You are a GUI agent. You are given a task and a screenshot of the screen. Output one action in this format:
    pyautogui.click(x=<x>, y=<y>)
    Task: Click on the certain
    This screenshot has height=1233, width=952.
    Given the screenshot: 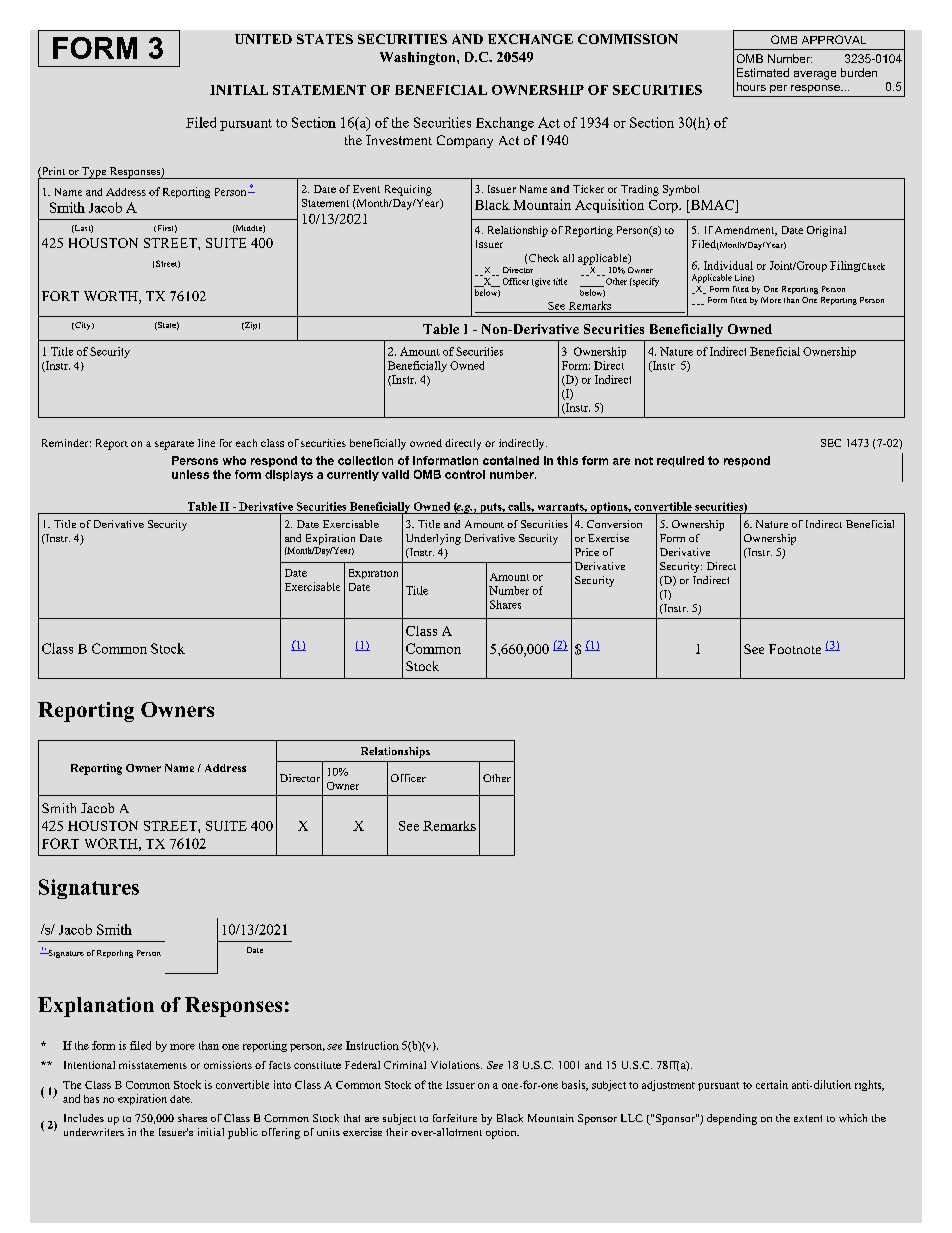 What is the action you would take?
    pyautogui.click(x=772, y=1084)
